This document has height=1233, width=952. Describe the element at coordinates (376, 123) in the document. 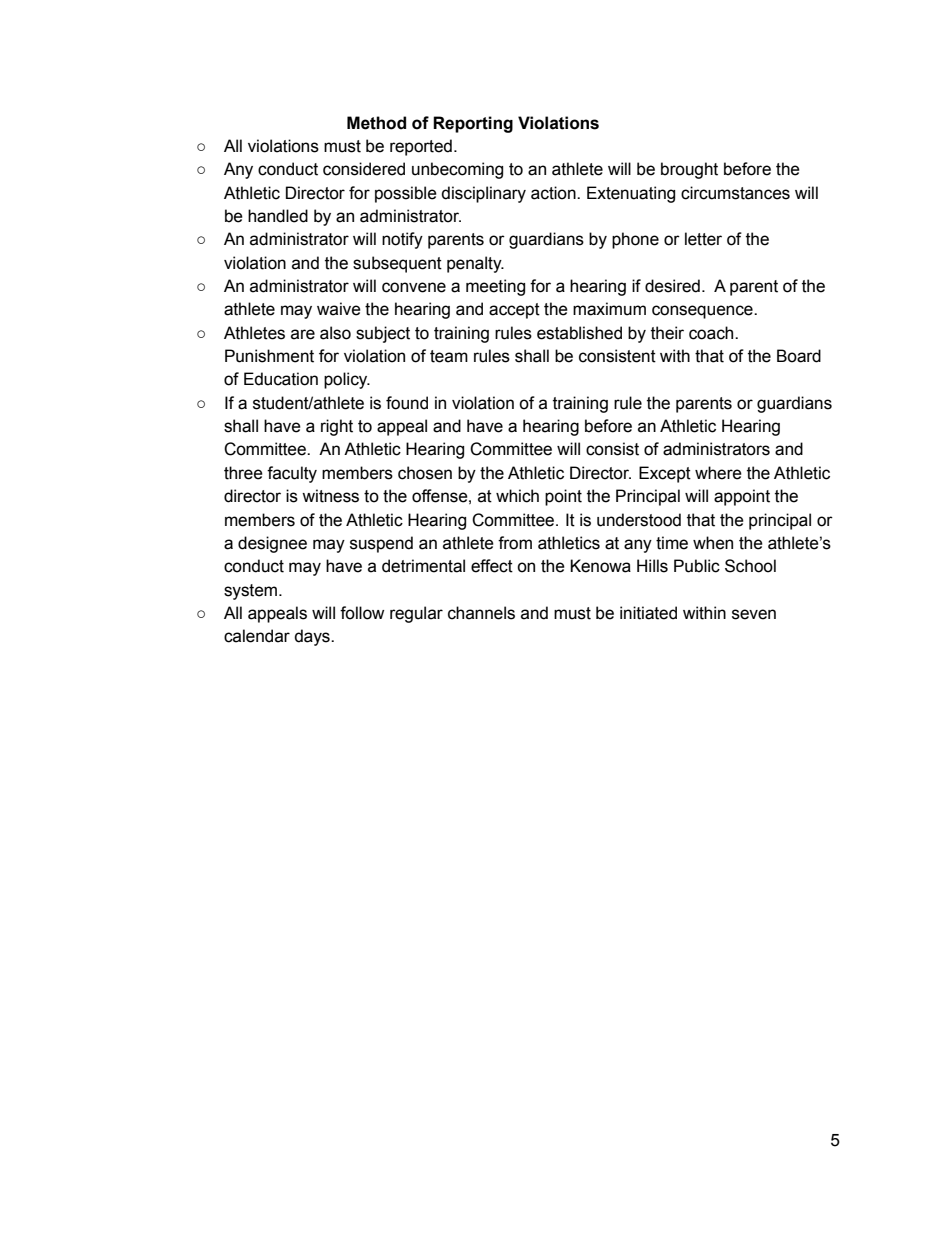

I see `Method` at that location.
